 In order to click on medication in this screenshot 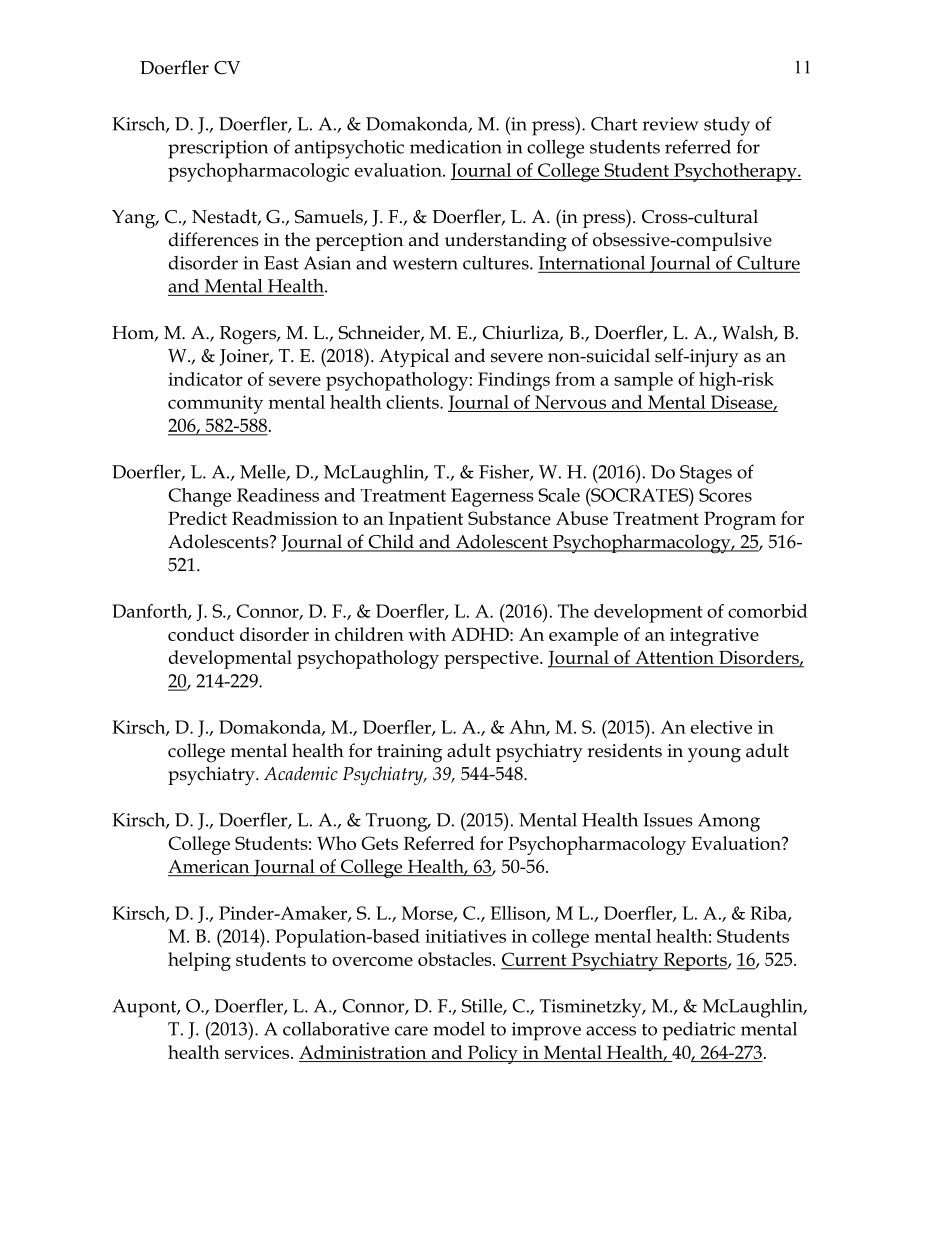, I will do `click(456, 146)`.
